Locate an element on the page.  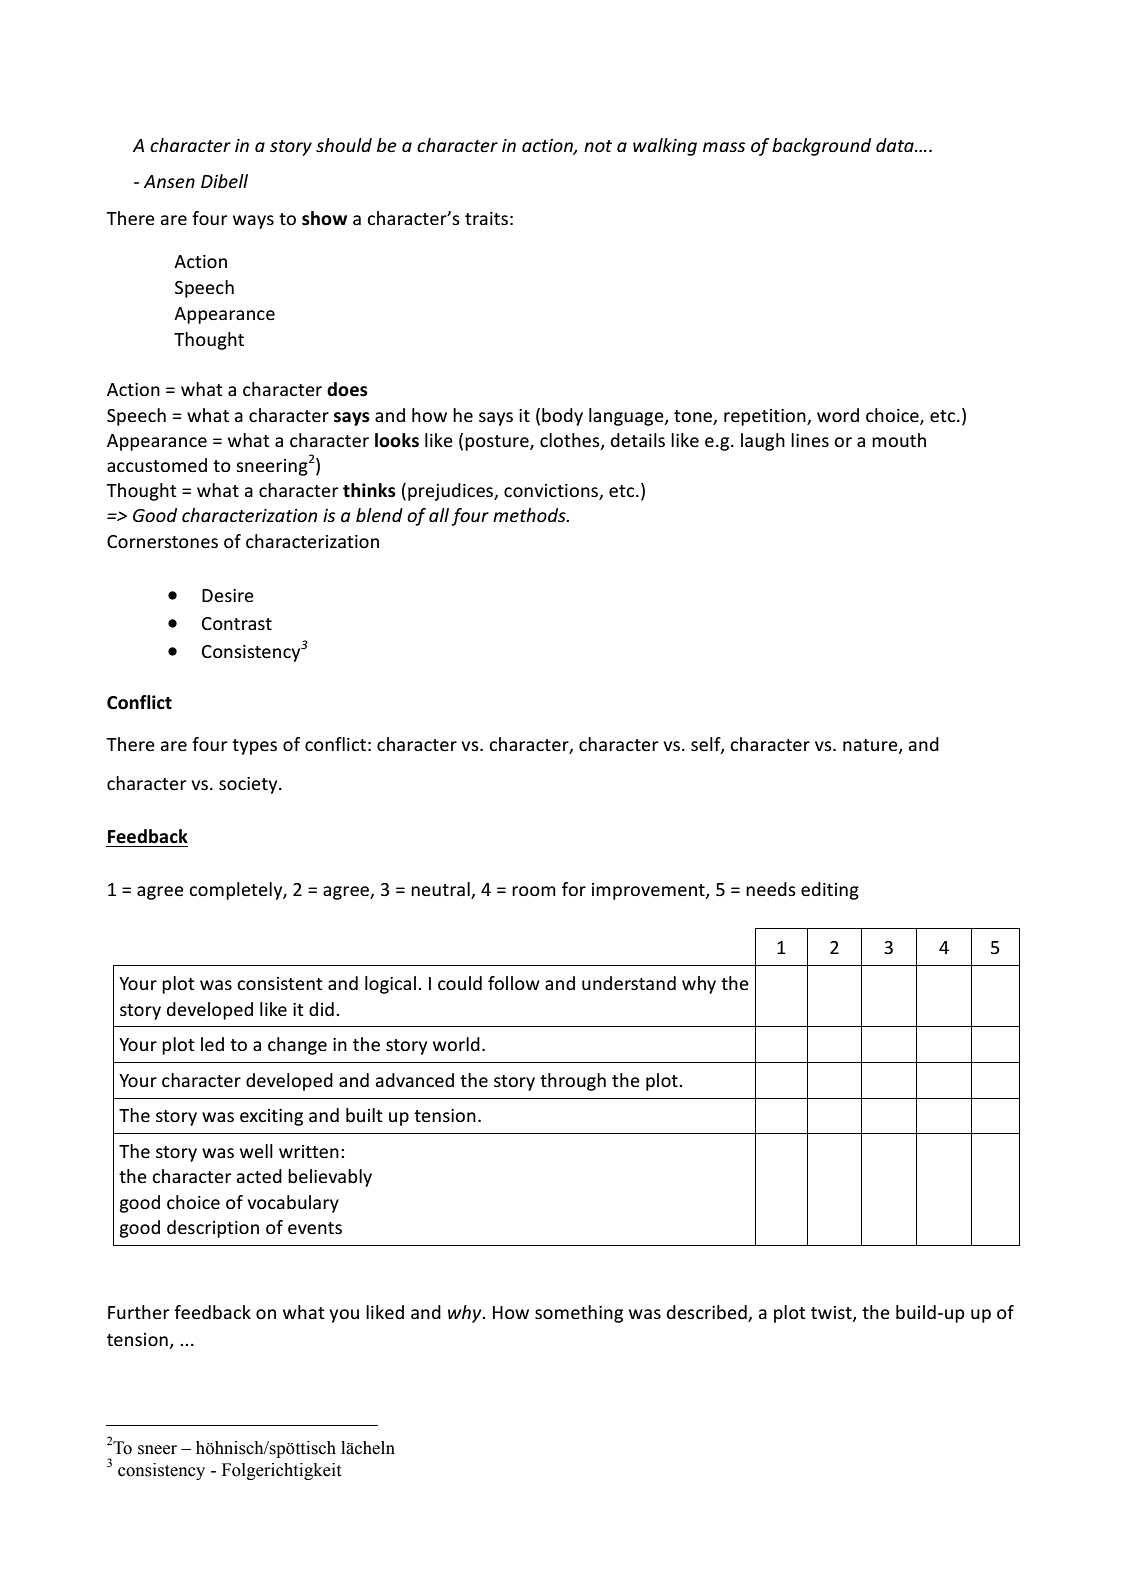
editing is located at coordinates (830, 891).
